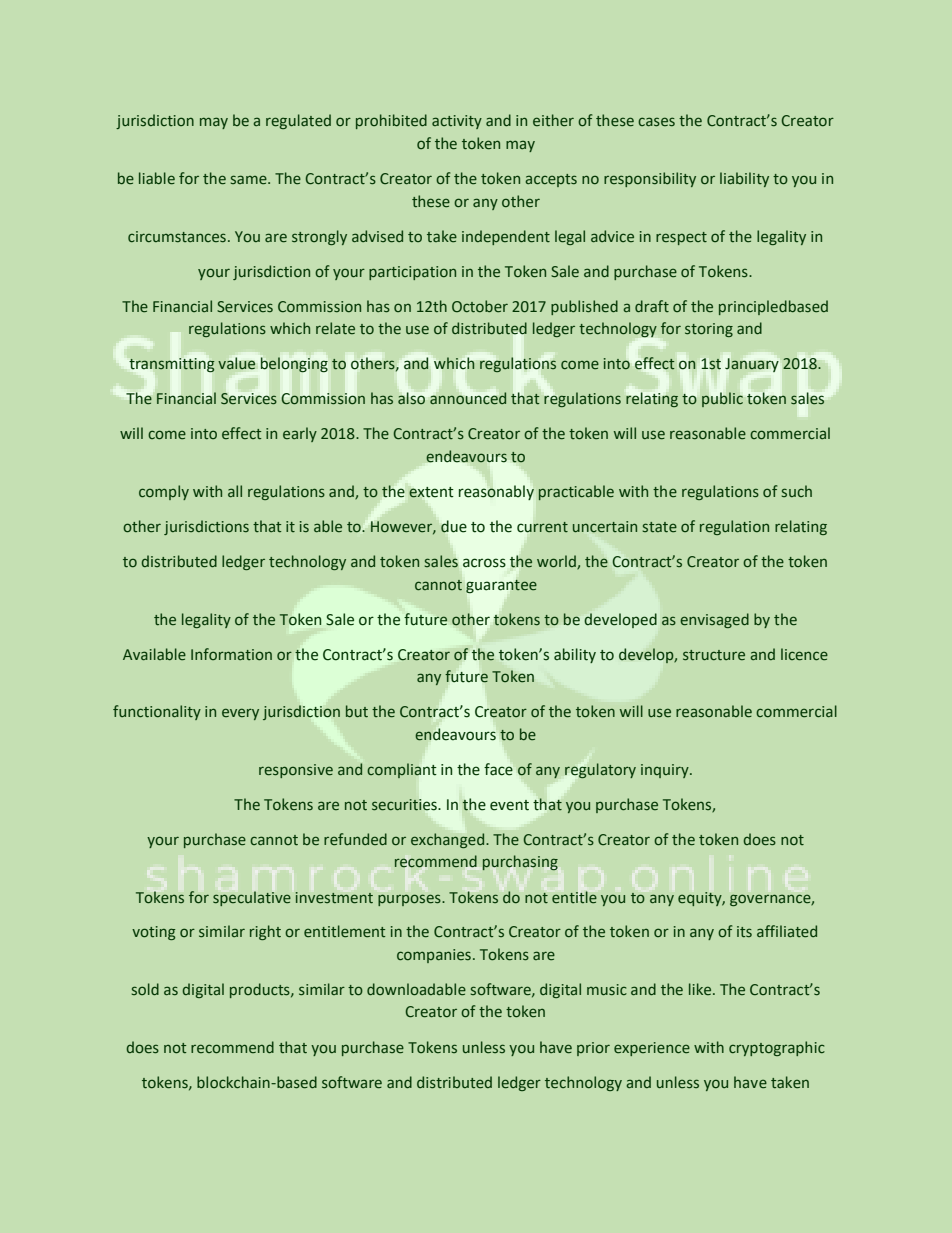 Image resolution: width=952 pixels, height=1233 pixels. Describe the element at coordinates (296, 771) in the document. I see `responsive` at that location.
